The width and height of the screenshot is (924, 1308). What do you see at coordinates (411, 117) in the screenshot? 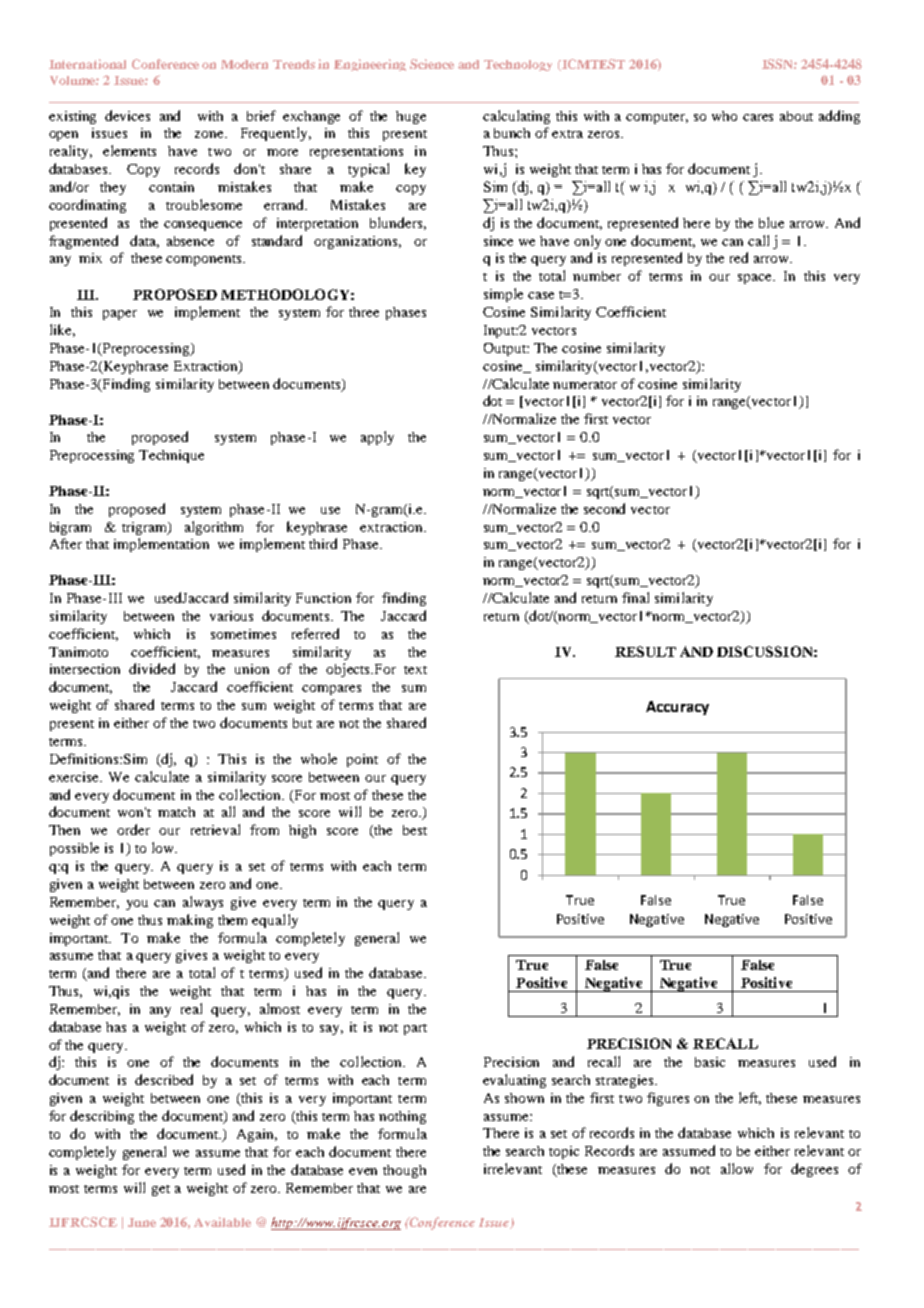
I see `huge` at bounding box center [411, 117].
